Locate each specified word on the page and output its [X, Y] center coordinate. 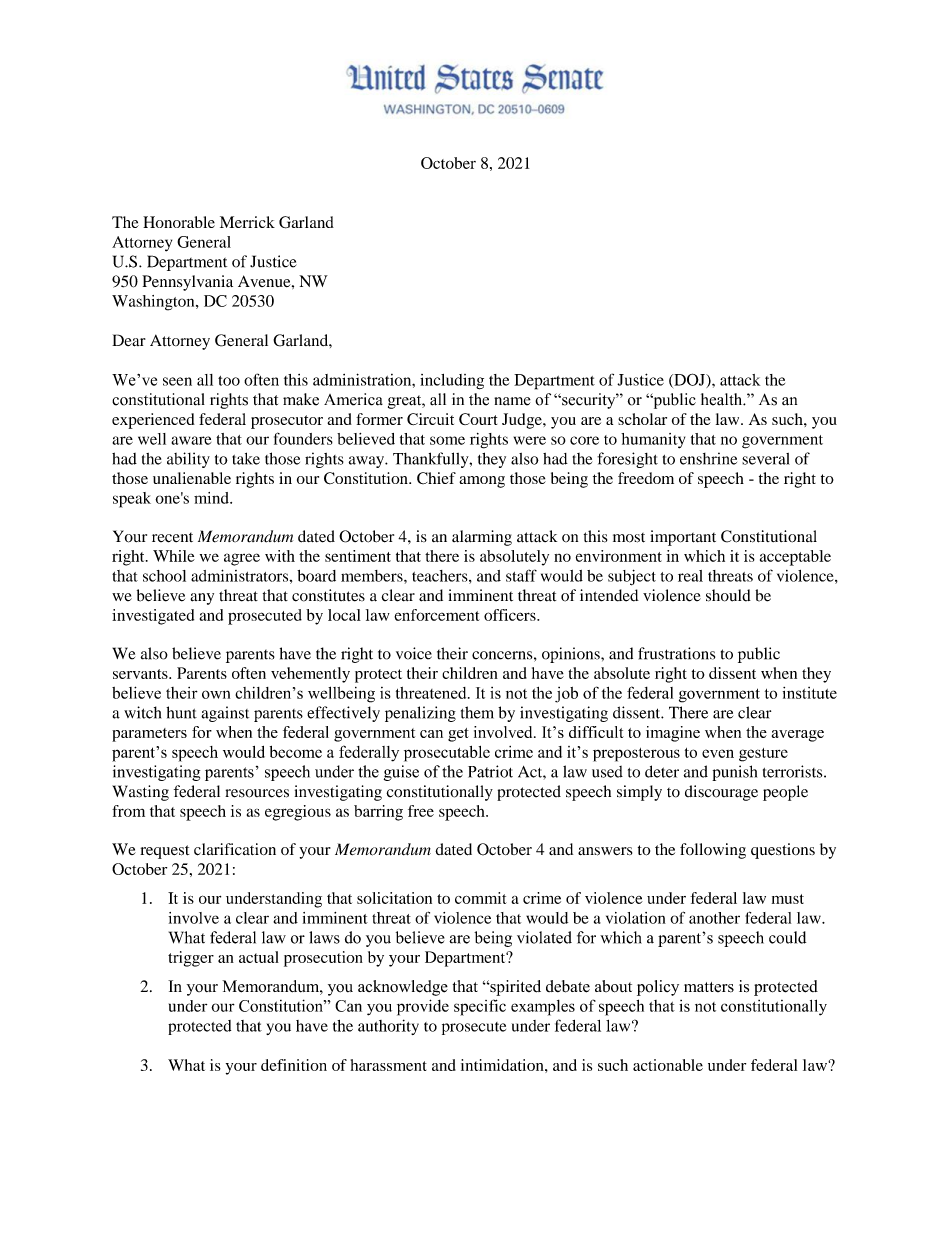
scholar [642, 419]
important [683, 538]
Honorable [179, 222]
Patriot [490, 771]
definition [294, 1065]
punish [734, 773]
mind [212, 498]
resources [257, 793]
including [452, 382]
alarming [482, 538]
